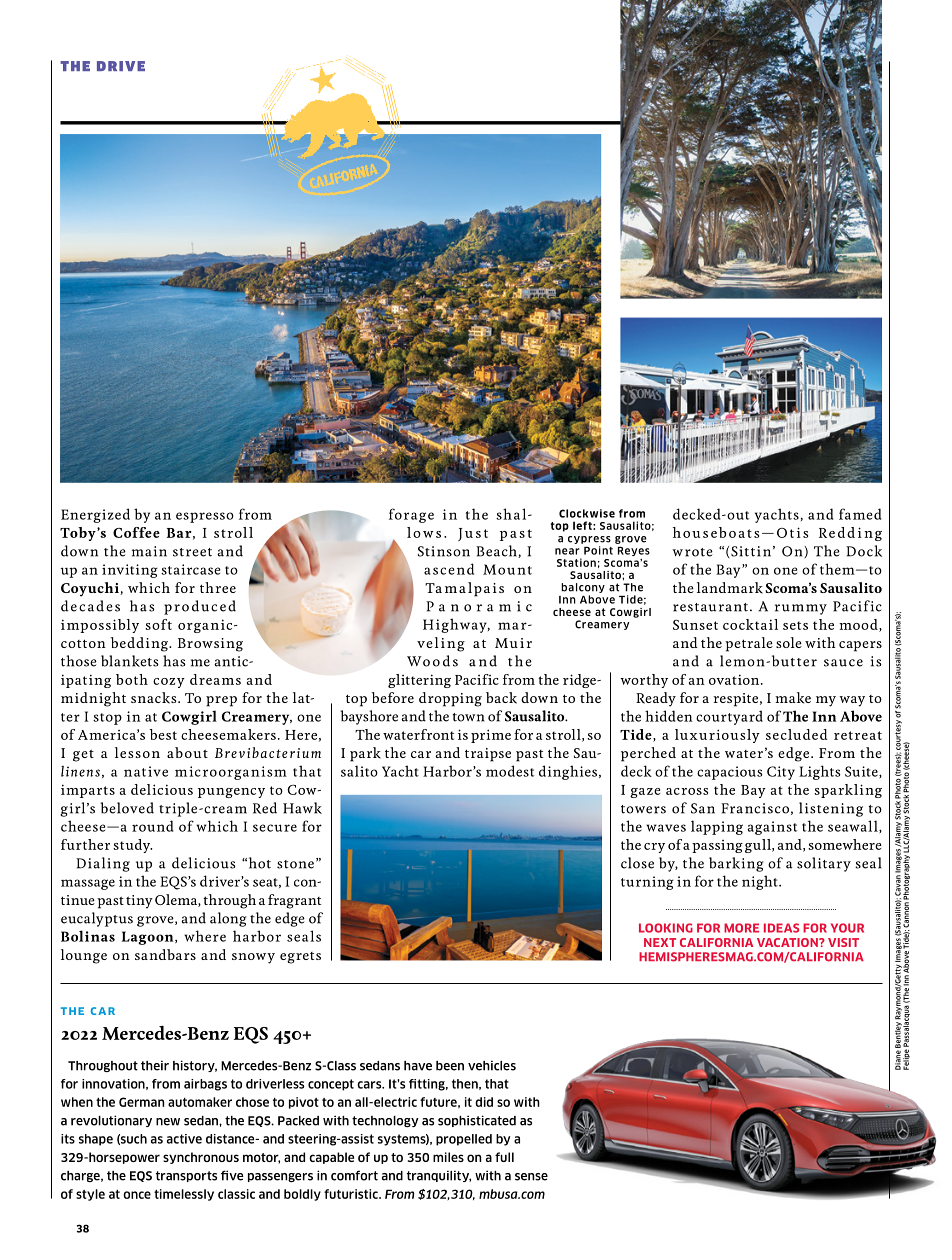  What do you see at coordinates (149, 551) in the screenshot?
I see `main` at bounding box center [149, 551].
